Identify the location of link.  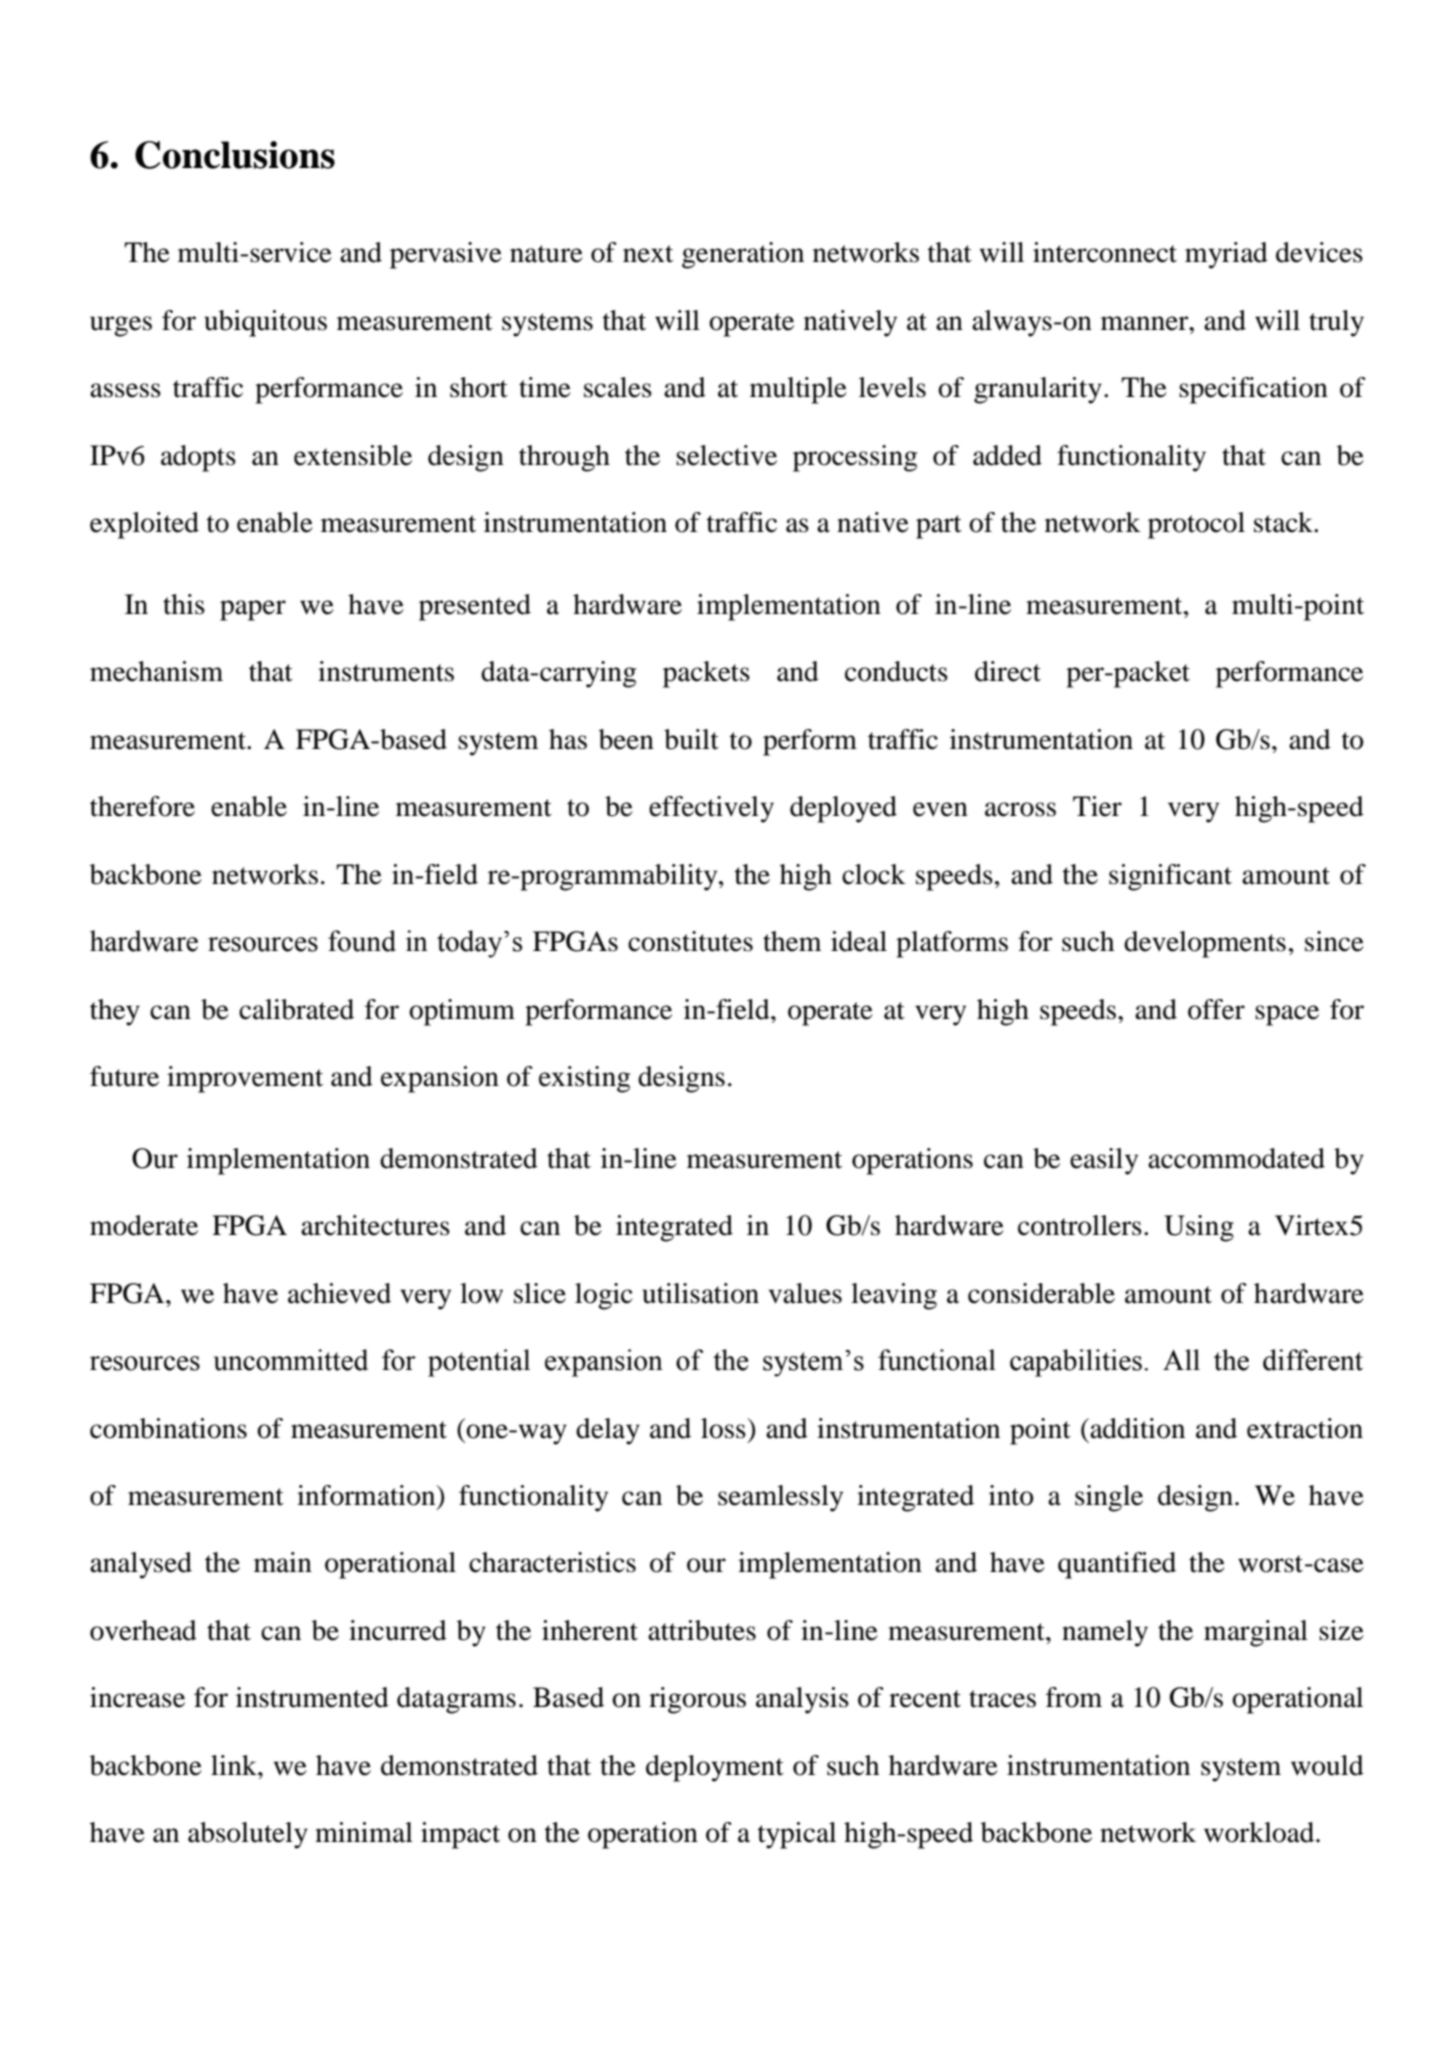
(235, 1765).
